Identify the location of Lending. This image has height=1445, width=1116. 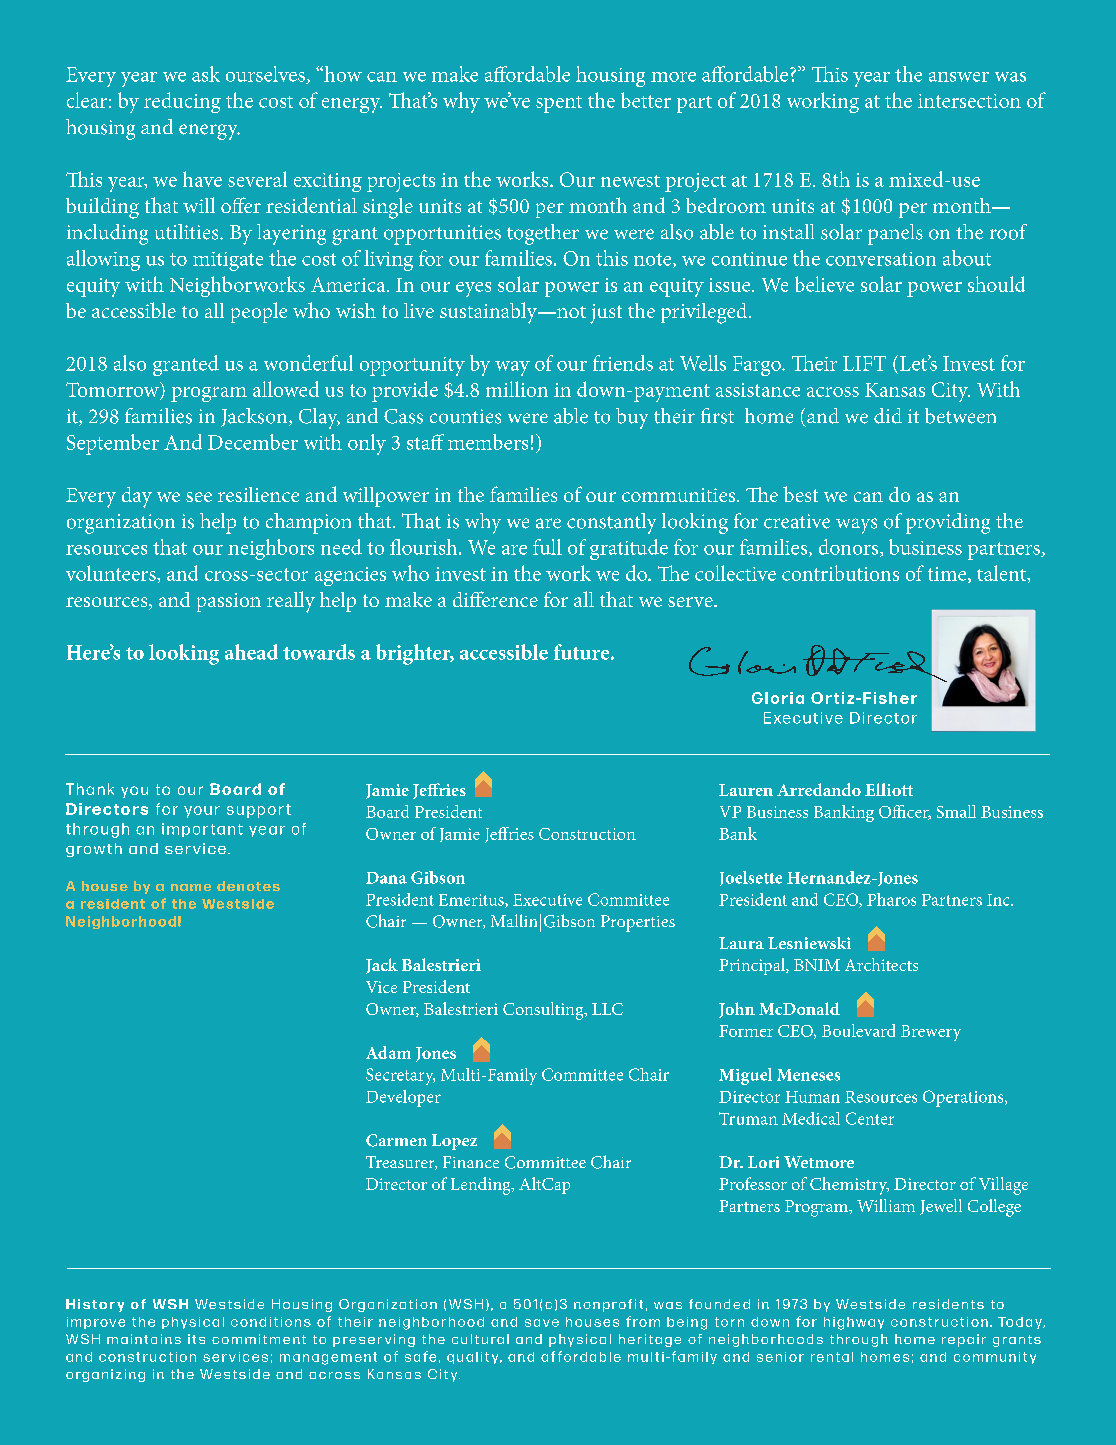
(482, 1186).
